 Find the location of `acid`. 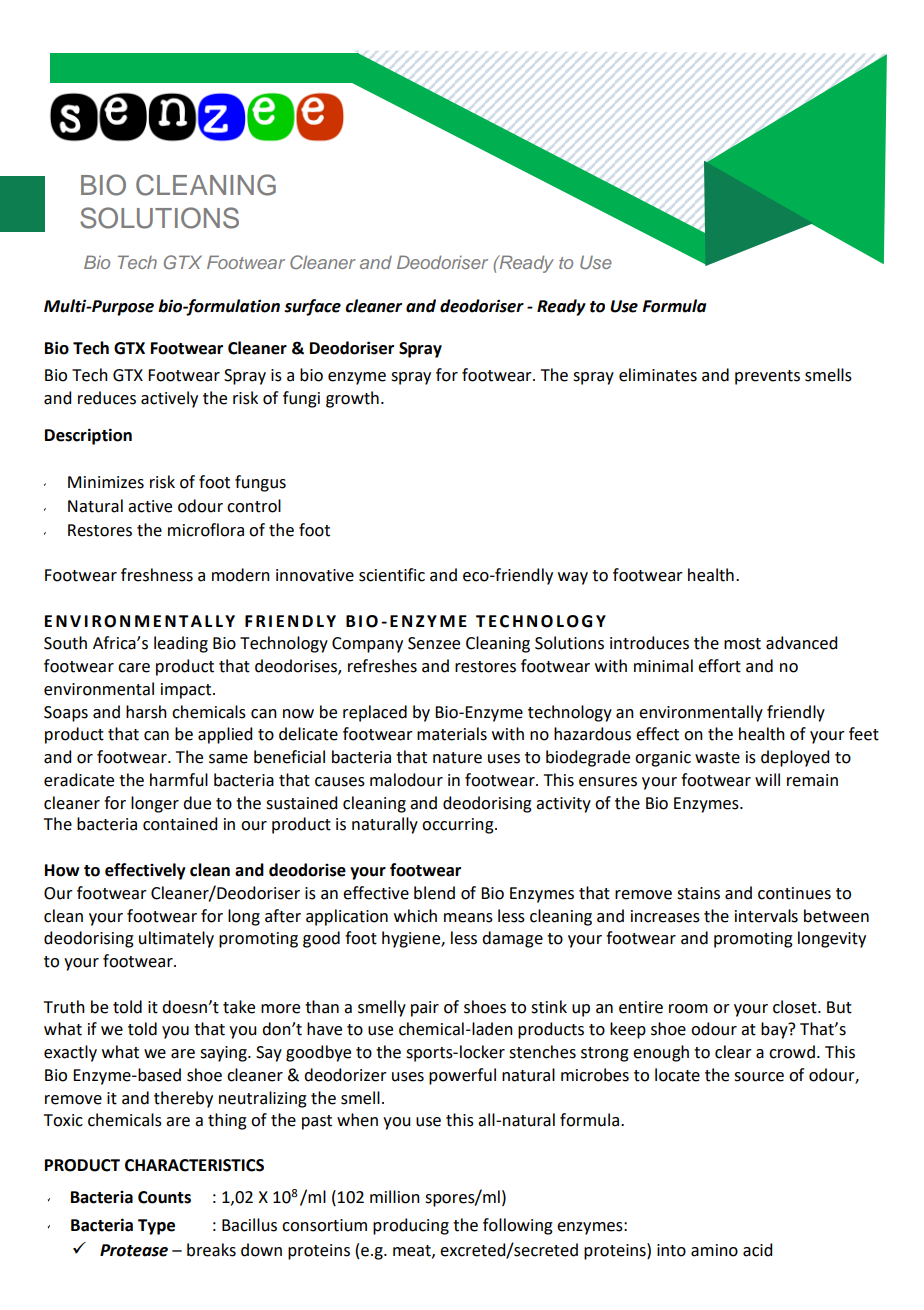

acid is located at coordinates (757, 1250).
